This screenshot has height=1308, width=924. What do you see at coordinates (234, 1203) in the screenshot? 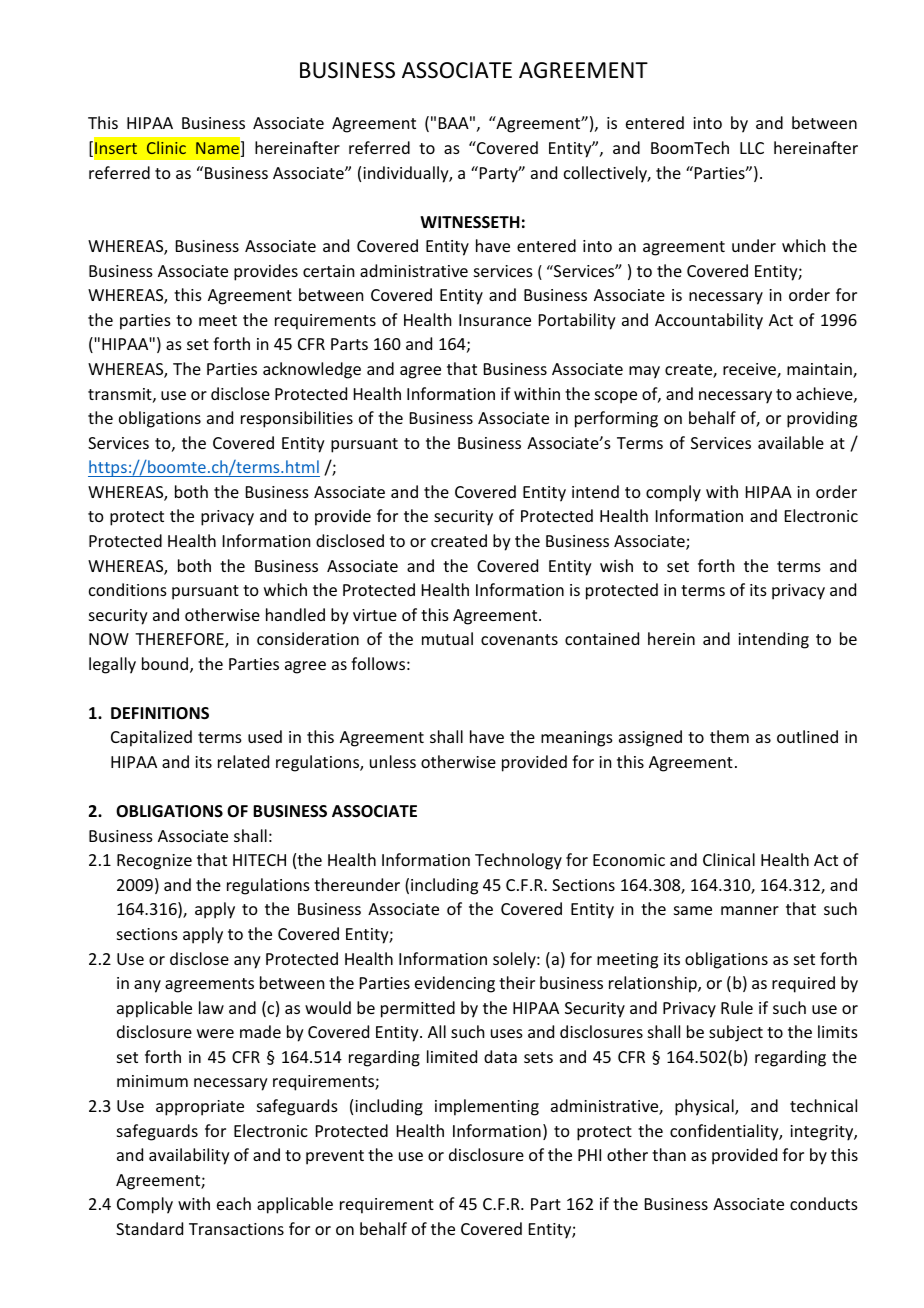
I see `each` at bounding box center [234, 1203].
